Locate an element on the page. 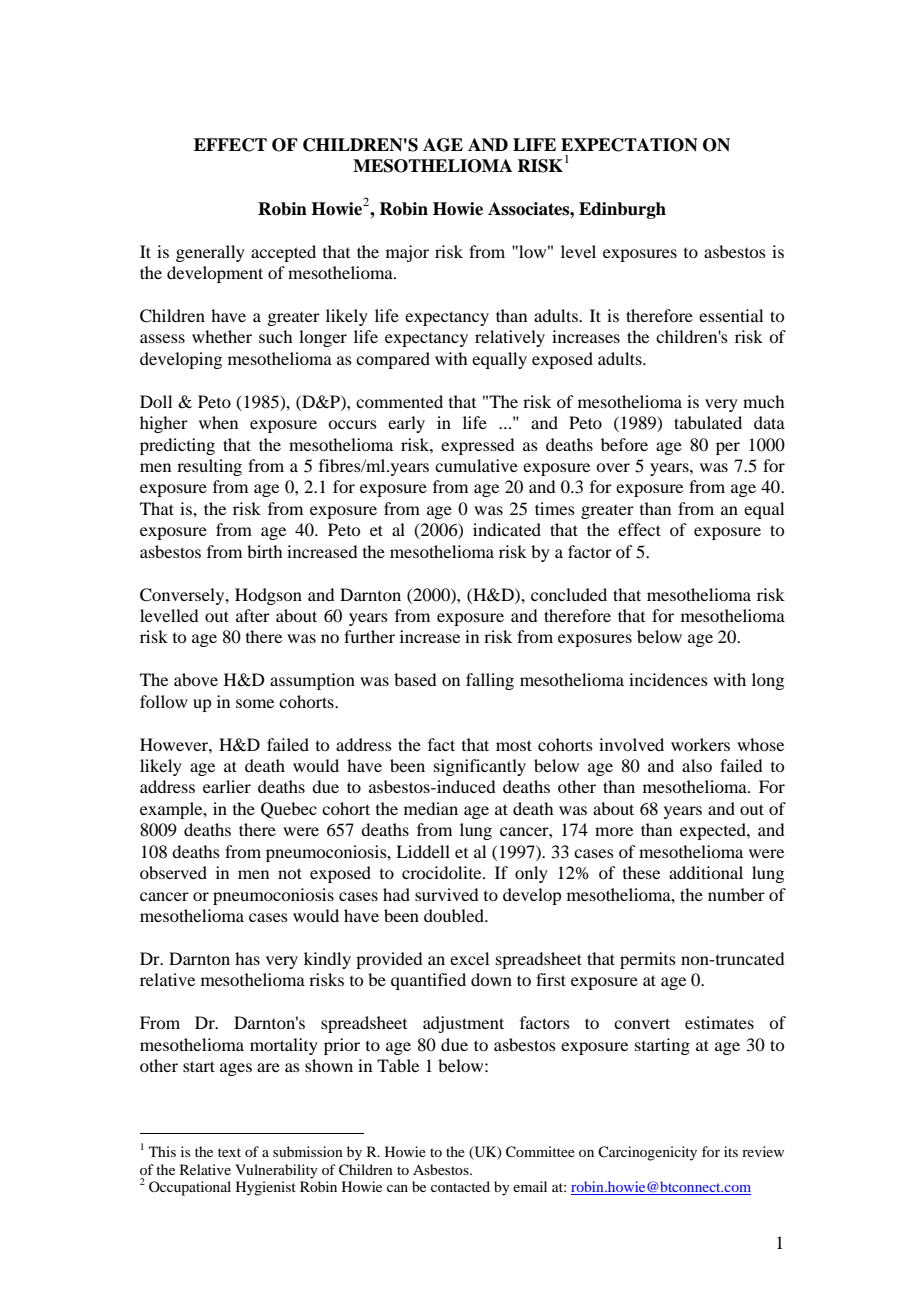  number is located at coordinates (736, 894).
